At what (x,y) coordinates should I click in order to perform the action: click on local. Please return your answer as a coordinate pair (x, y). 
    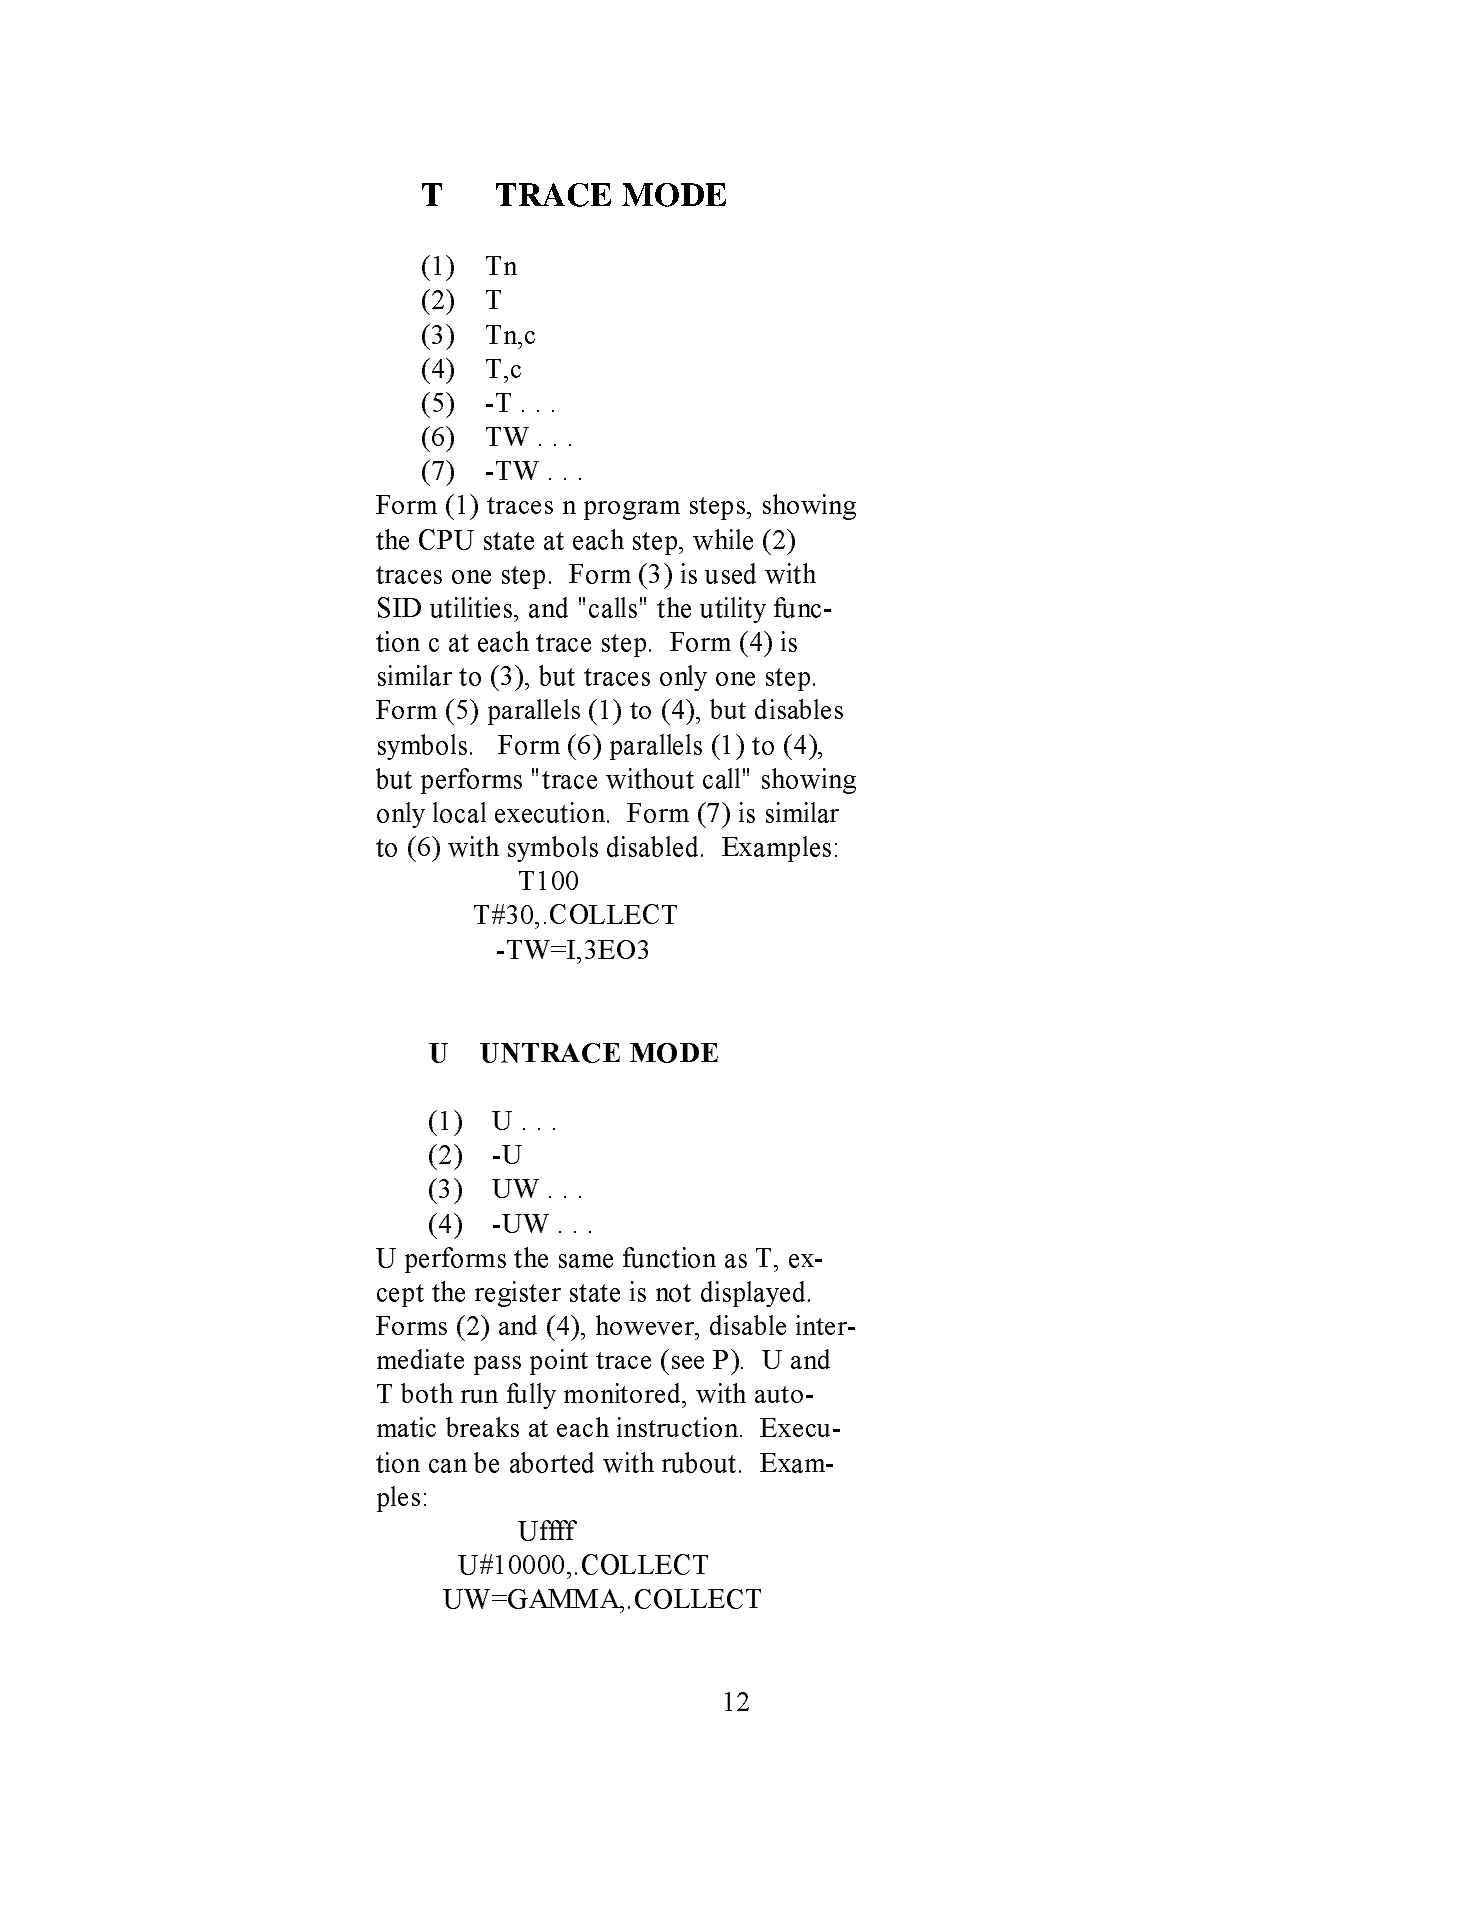
    Looking at the image, I should click on (459, 812).
